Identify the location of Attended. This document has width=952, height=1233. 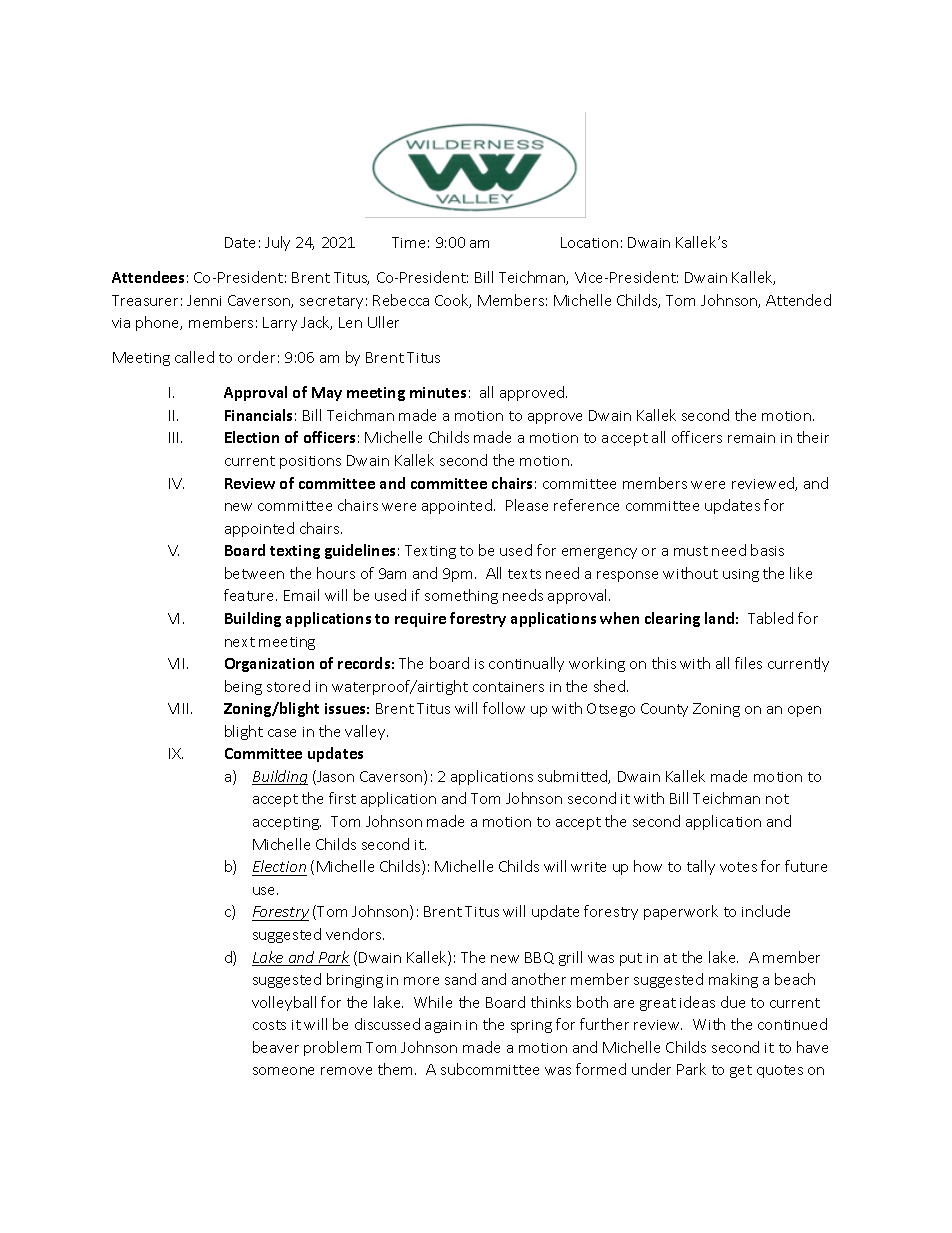
(798, 300).
